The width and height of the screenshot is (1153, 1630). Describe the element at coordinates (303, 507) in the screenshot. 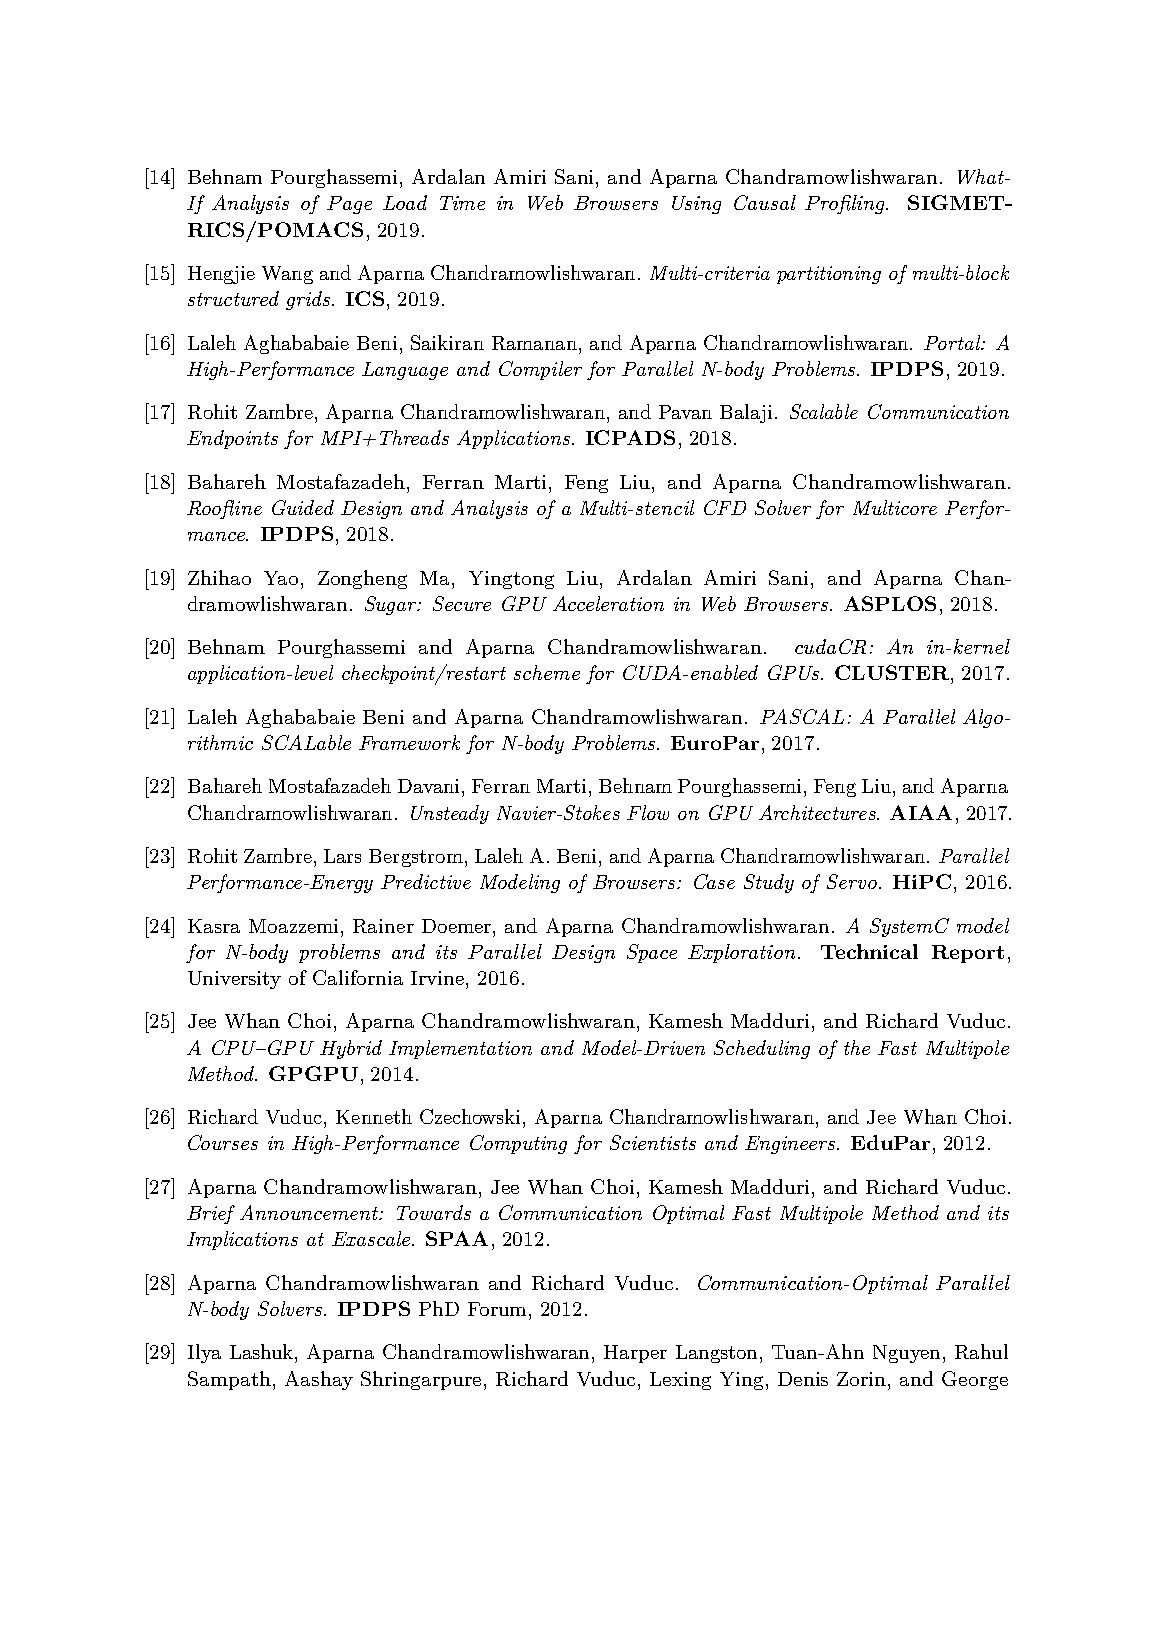

I see `Guided` at that location.
